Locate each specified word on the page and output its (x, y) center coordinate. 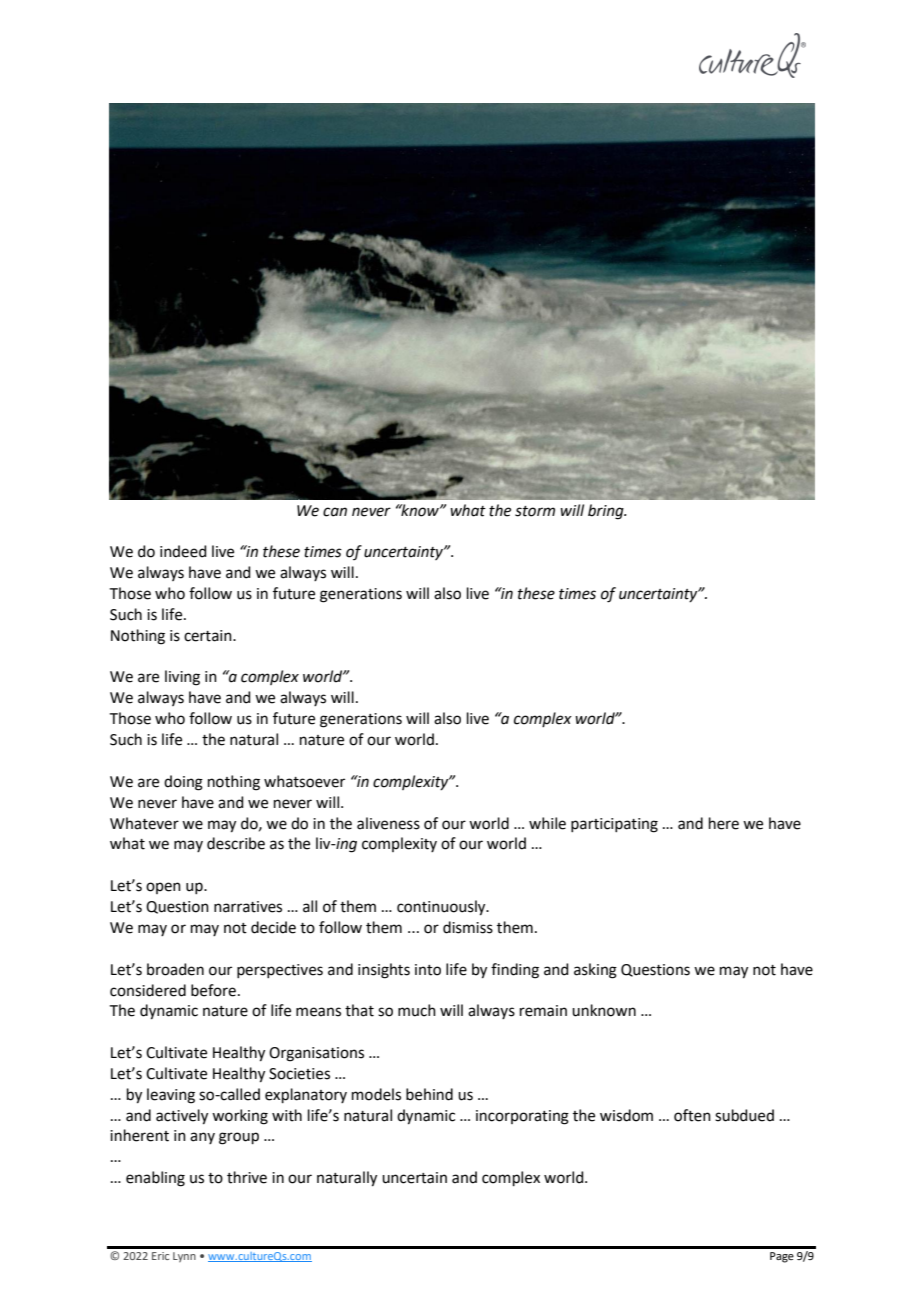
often (692, 1115)
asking (595, 971)
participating (614, 825)
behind (429, 1094)
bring (607, 512)
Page (782, 1257)
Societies (299, 1074)
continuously (442, 908)
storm (535, 511)
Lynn (184, 1257)
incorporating (522, 1117)
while (547, 823)
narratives (248, 907)
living (182, 678)
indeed (183, 551)
